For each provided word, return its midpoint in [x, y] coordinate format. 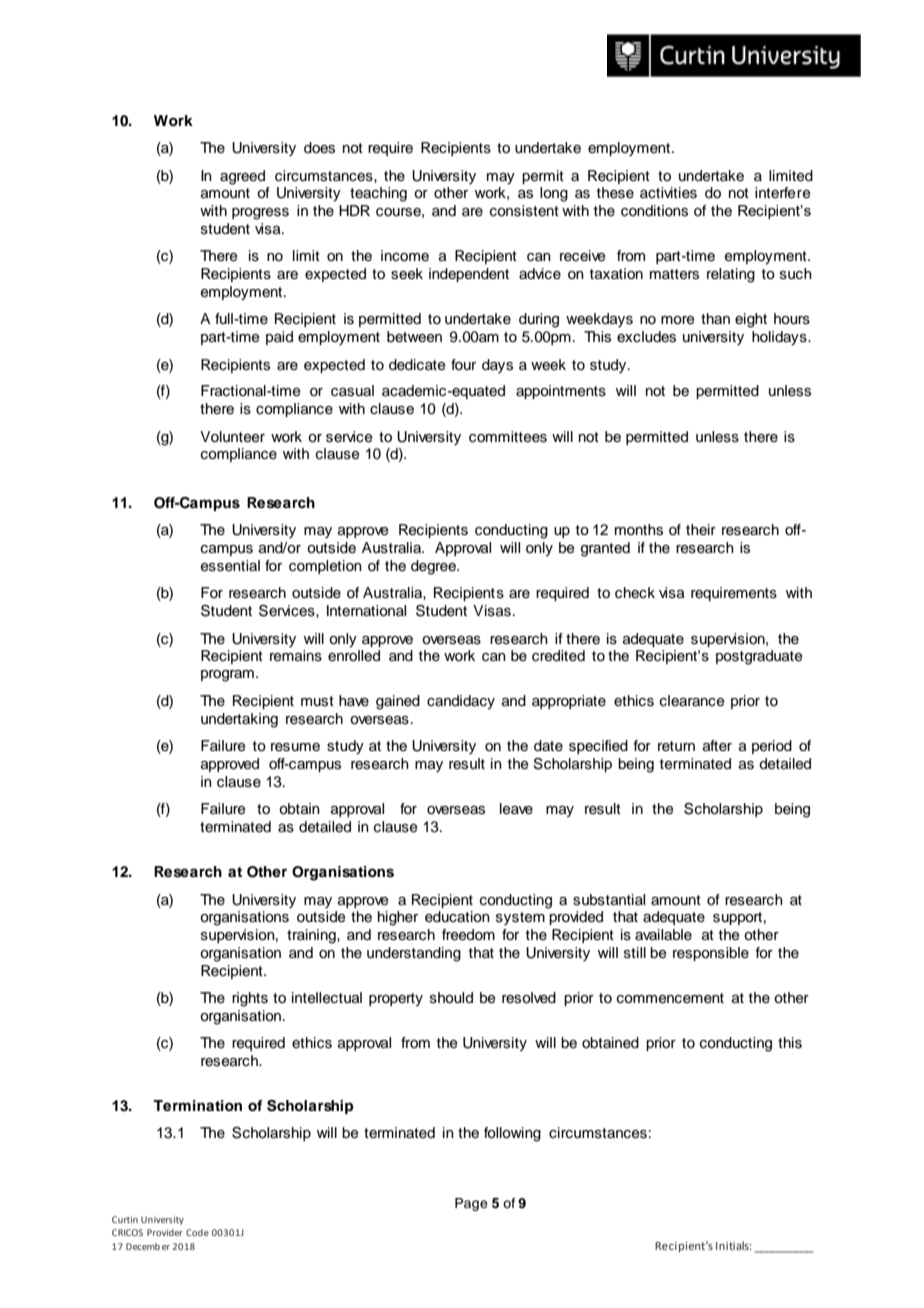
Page [471, 1204]
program [227, 676]
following [512, 1134]
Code [197, 1232]
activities [668, 193]
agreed [242, 177]
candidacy [461, 702]
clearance [692, 701]
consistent [524, 211]
